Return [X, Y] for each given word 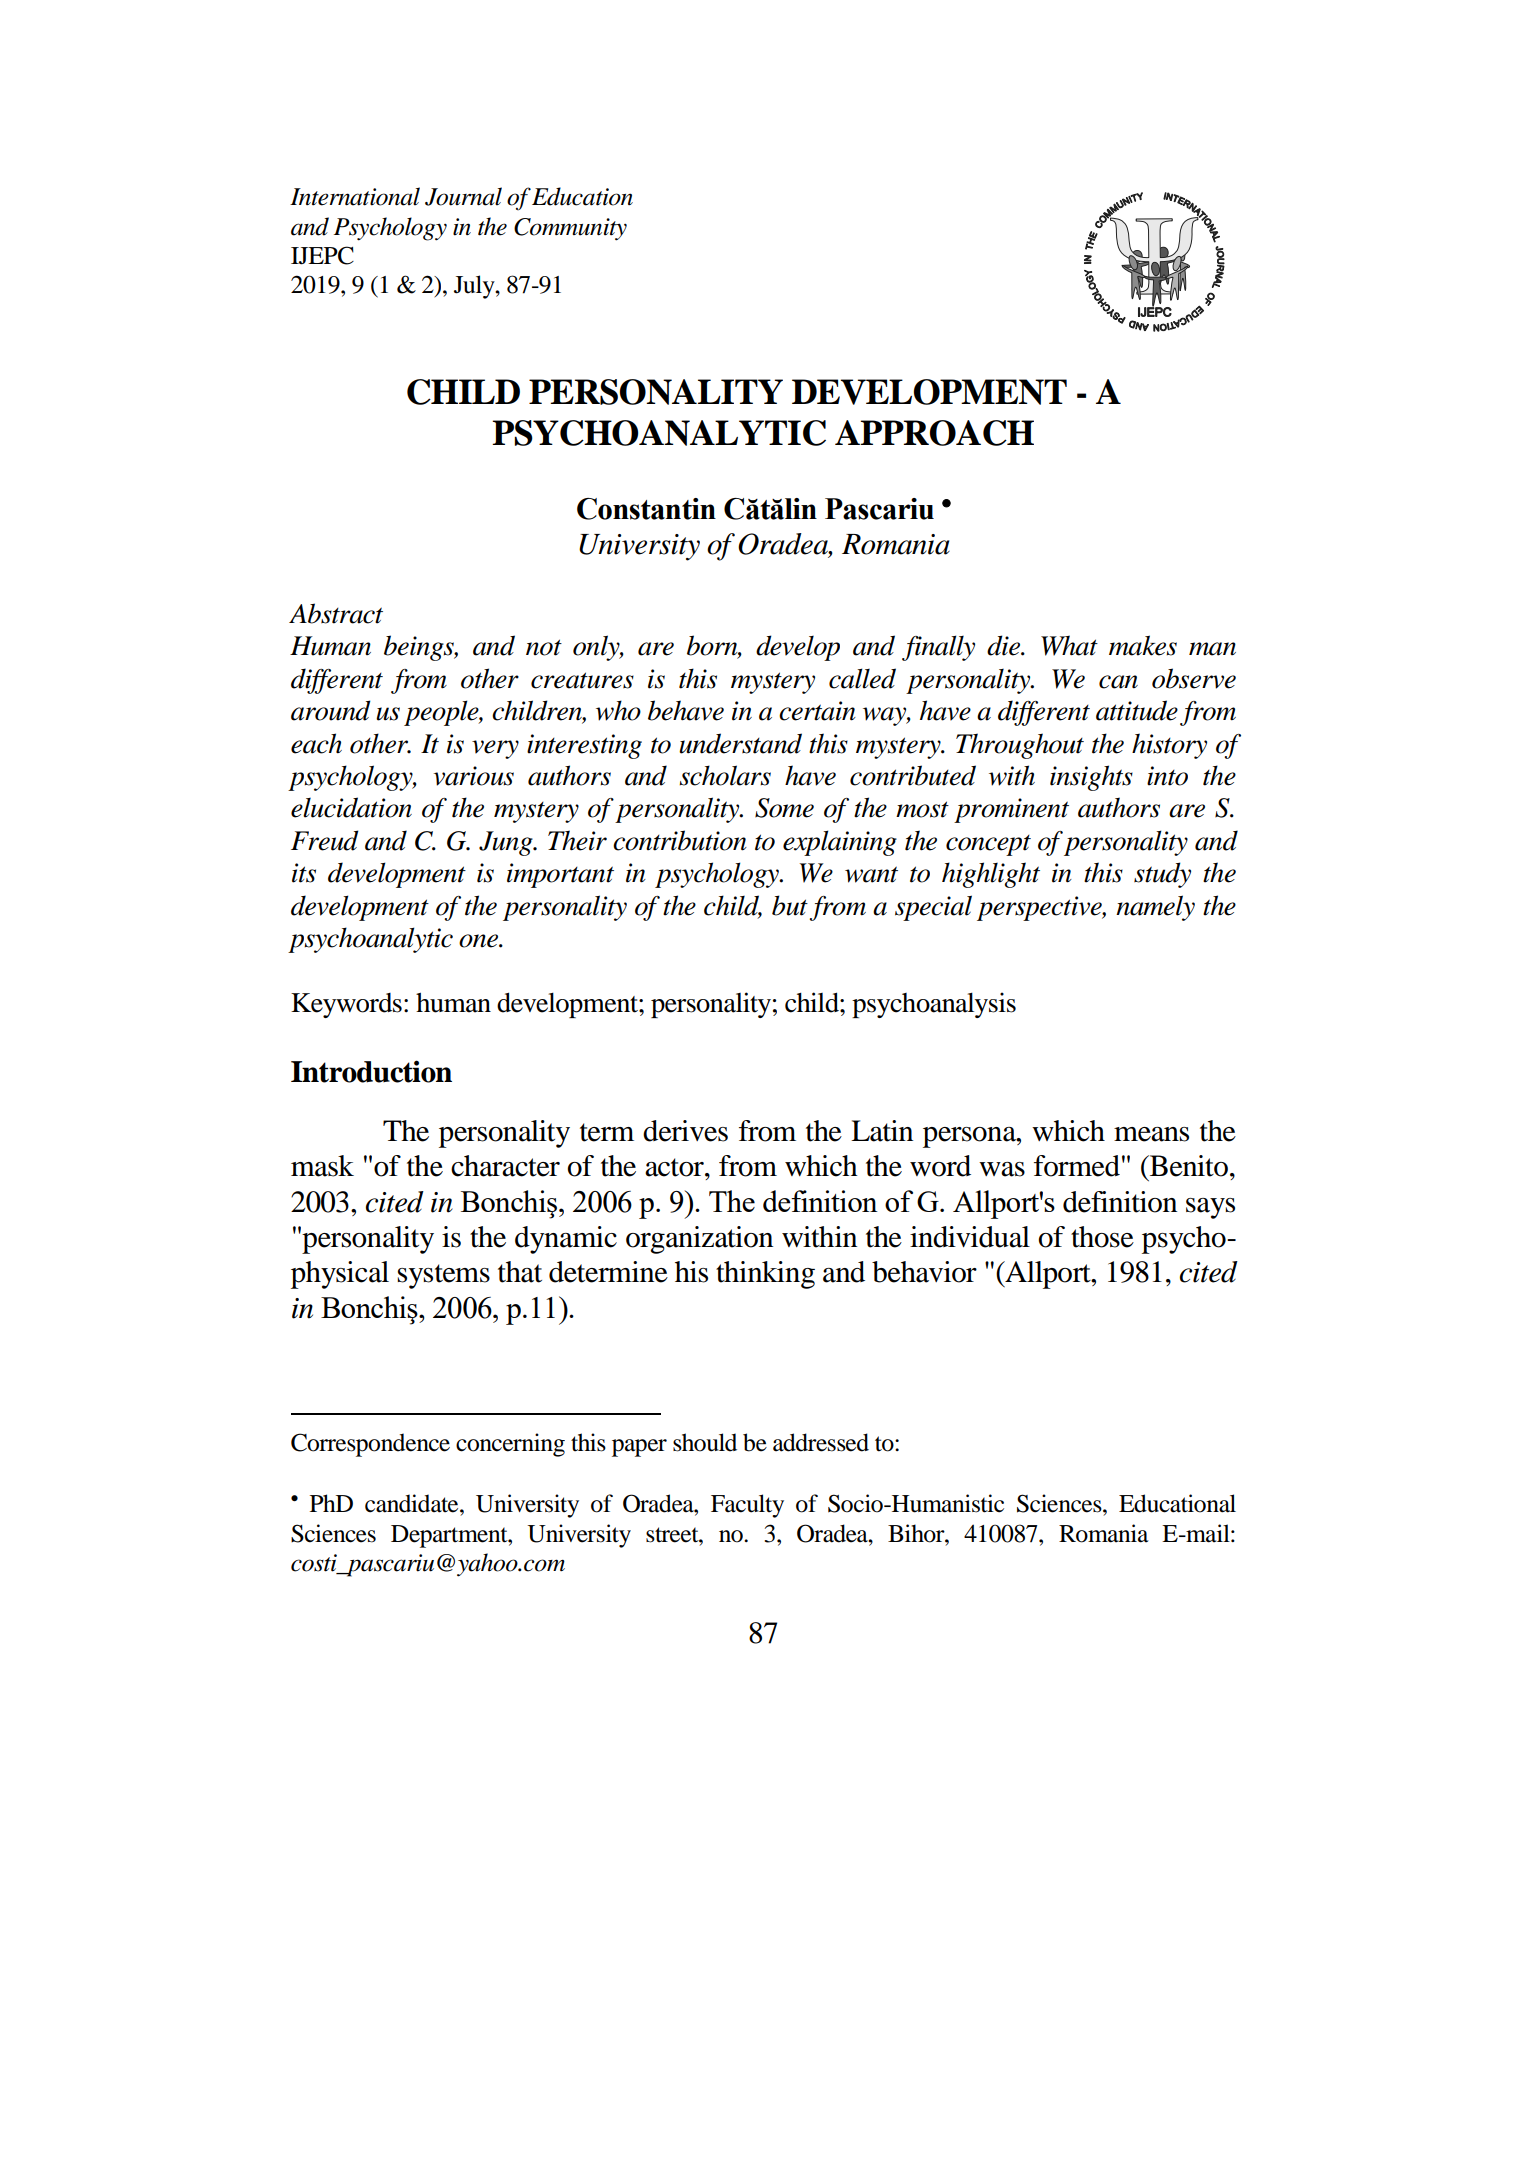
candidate [413, 1503]
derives [685, 1131]
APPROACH [934, 433]
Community [570, 229]
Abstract [336, 613]
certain [817, 711]
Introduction [371, 1071]
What [1069, 645]
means [1151, 1134]
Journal [463, 196]
